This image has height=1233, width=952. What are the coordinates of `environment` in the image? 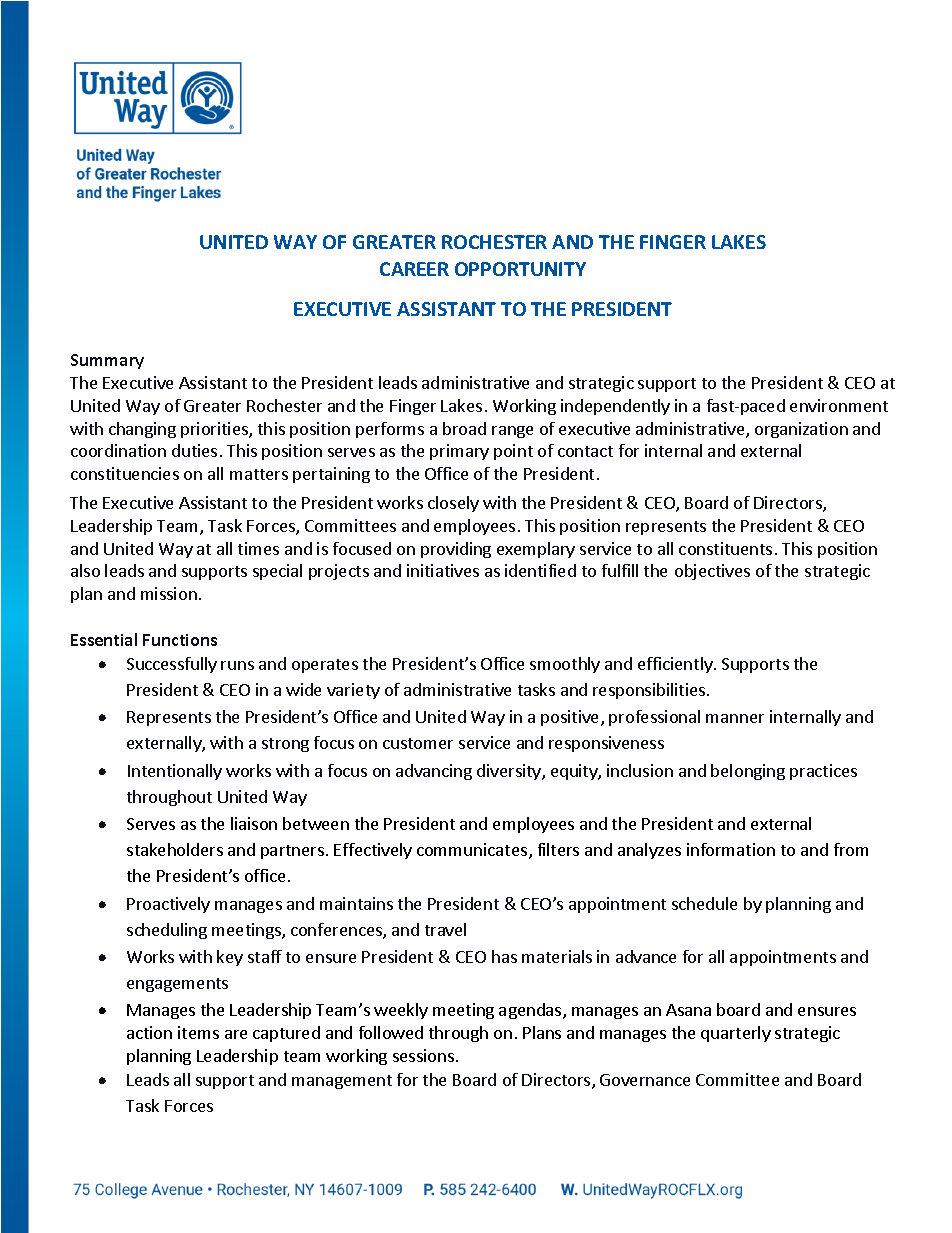 It's located at (839, 405).
